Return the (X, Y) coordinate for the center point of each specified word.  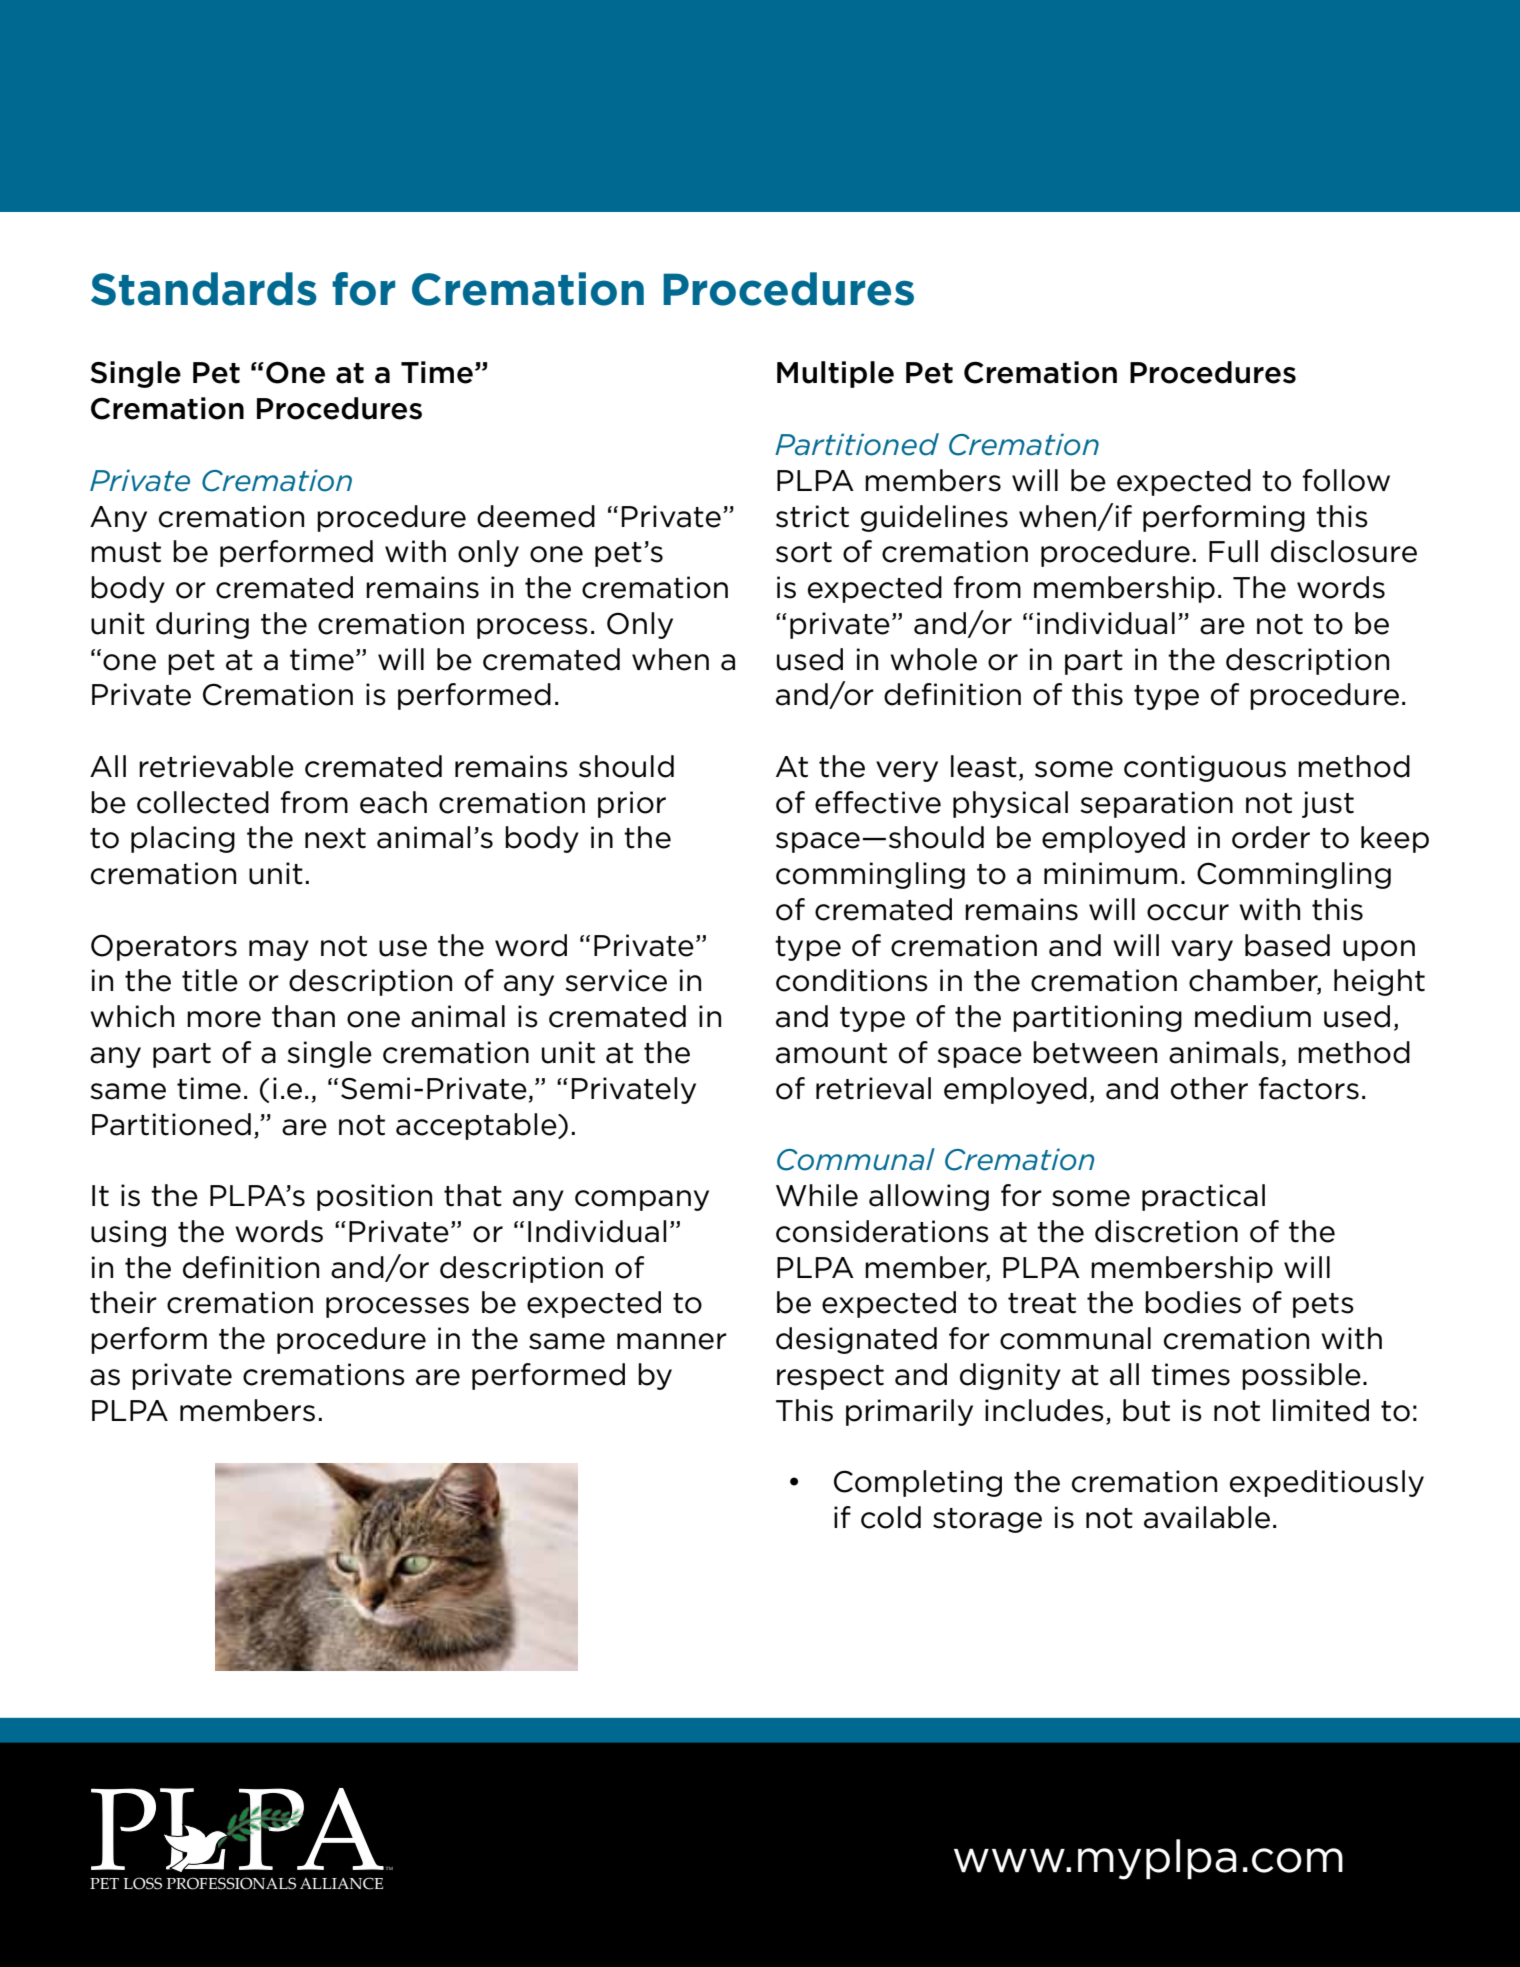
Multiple (835, 374)
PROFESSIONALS (231, 1883)
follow (1346, 480)
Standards (204, 289)
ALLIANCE (341, 1883)
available (1207, 1517)
